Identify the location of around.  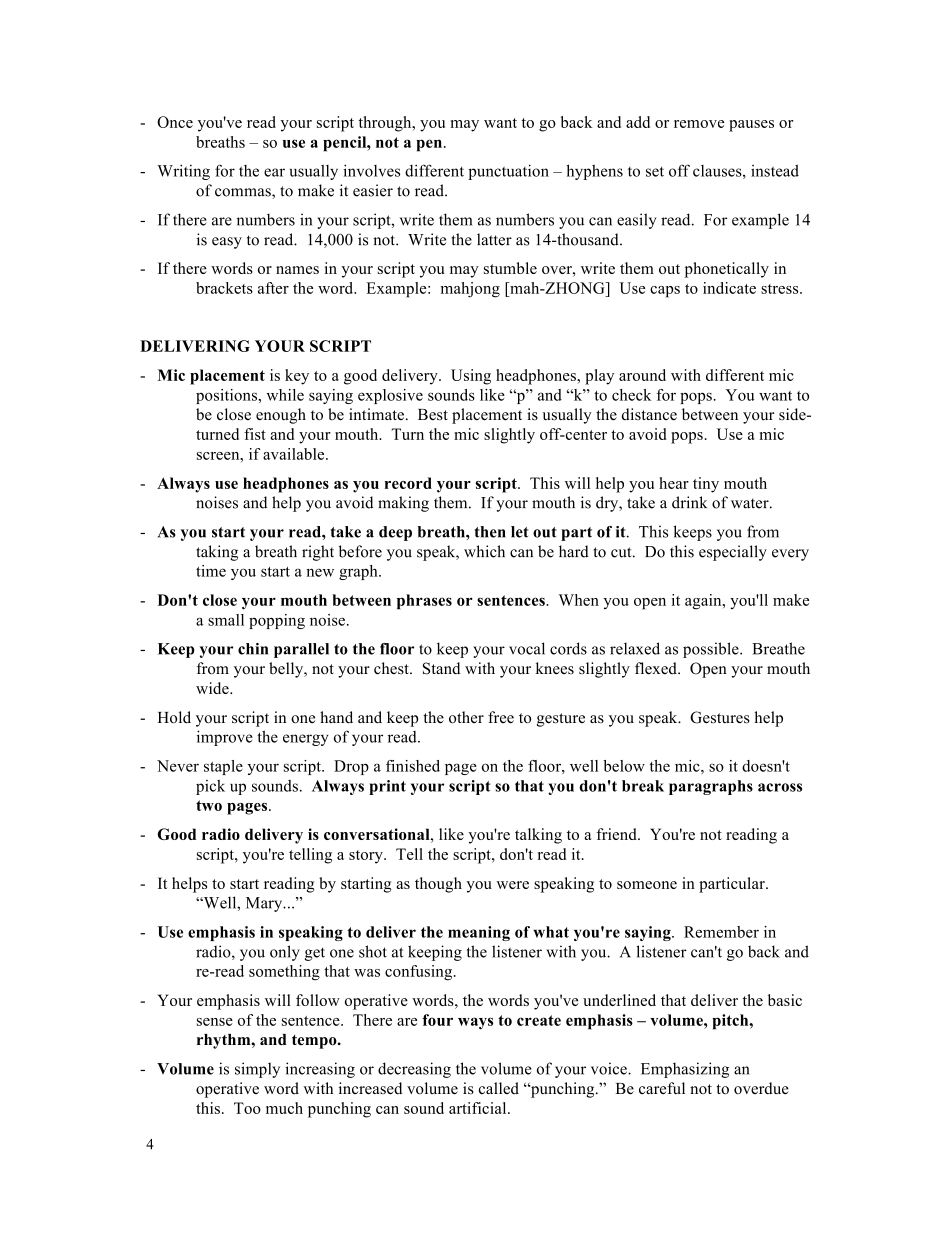
(642, 375).
